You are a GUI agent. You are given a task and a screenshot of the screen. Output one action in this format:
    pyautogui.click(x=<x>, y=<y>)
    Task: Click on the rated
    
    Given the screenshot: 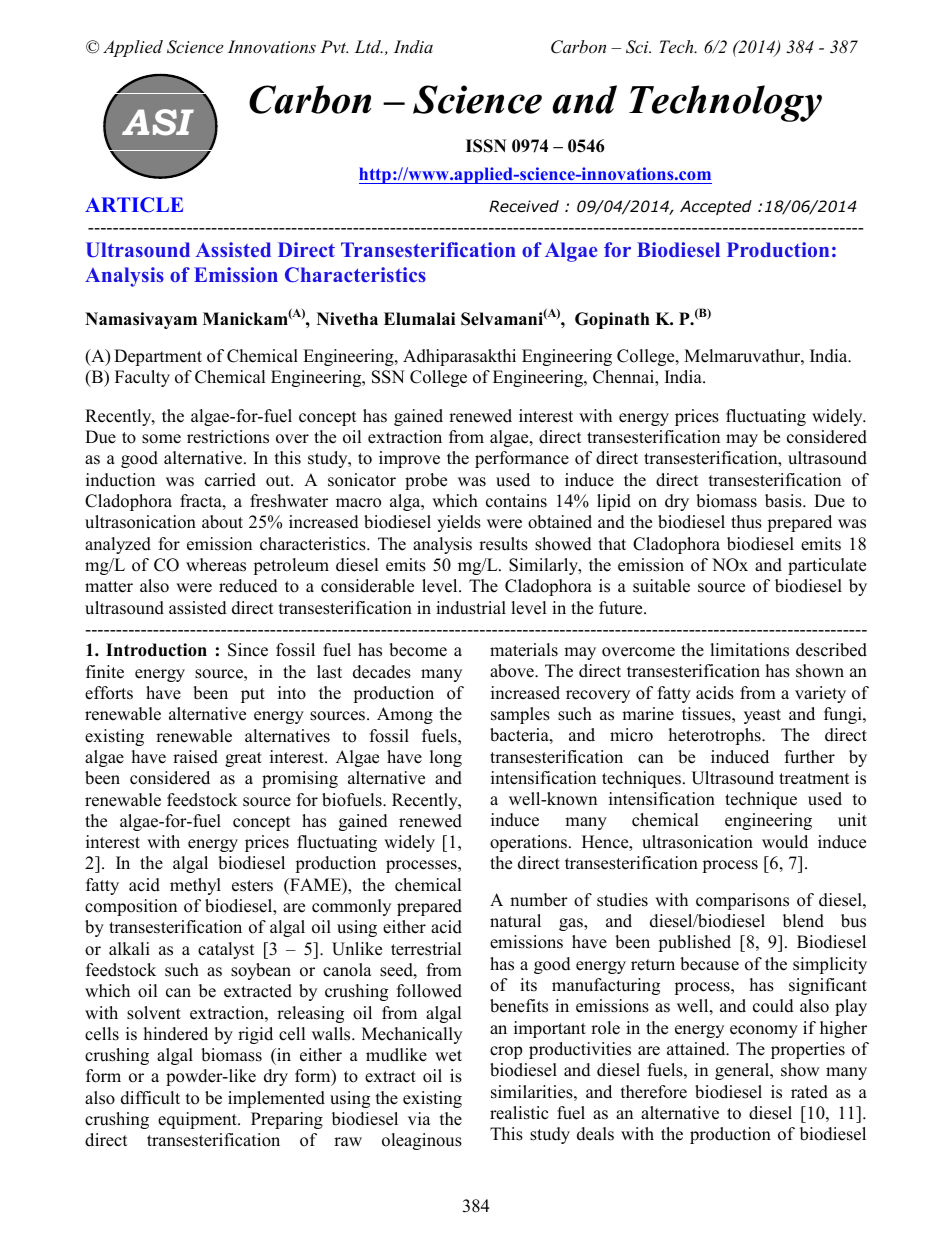 What is the action you would take?
    pyautogui.click(x=809, y=1092)
